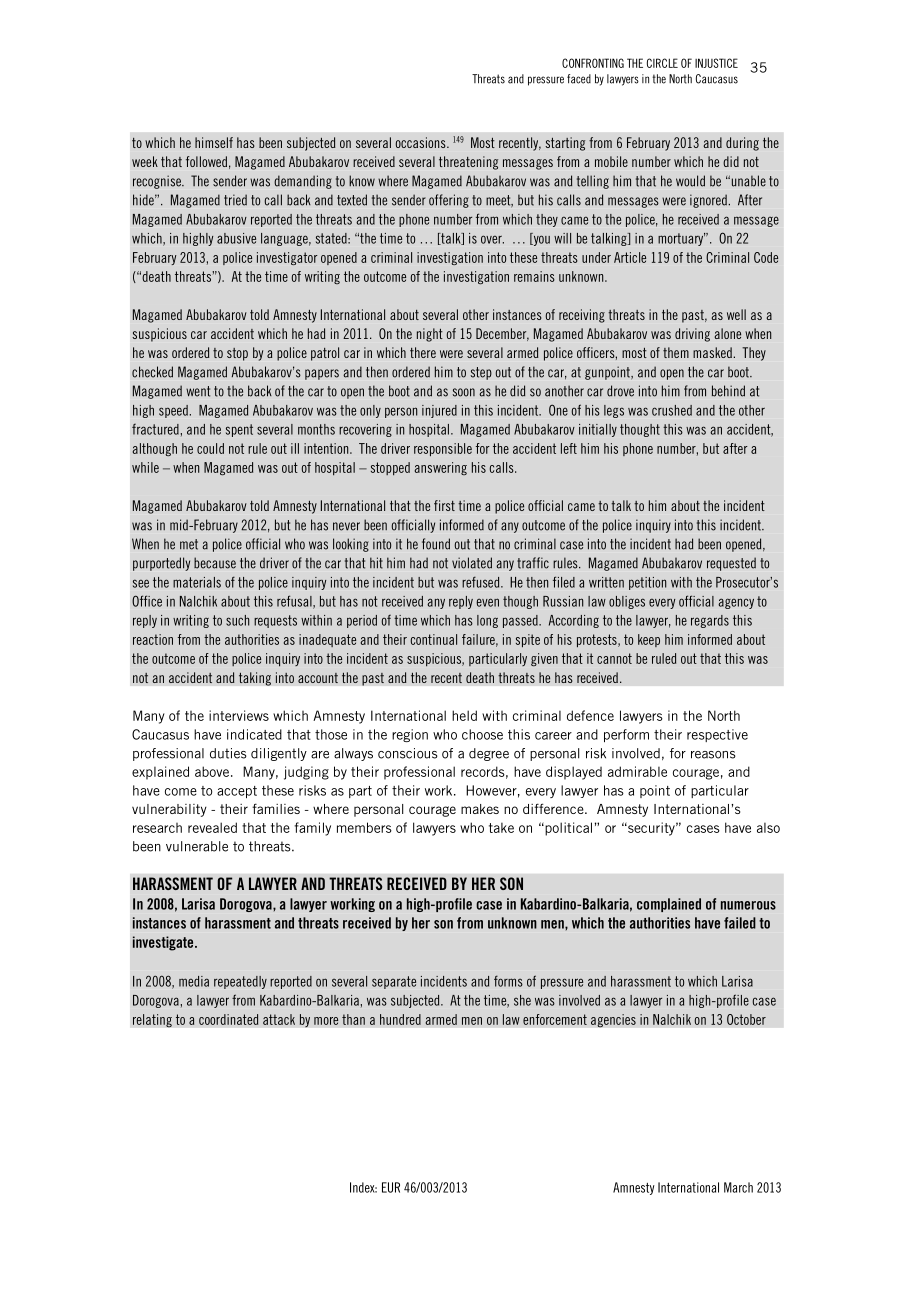 This document has height=1308, width=924. I want to click on occasions, so click(421, 142).
